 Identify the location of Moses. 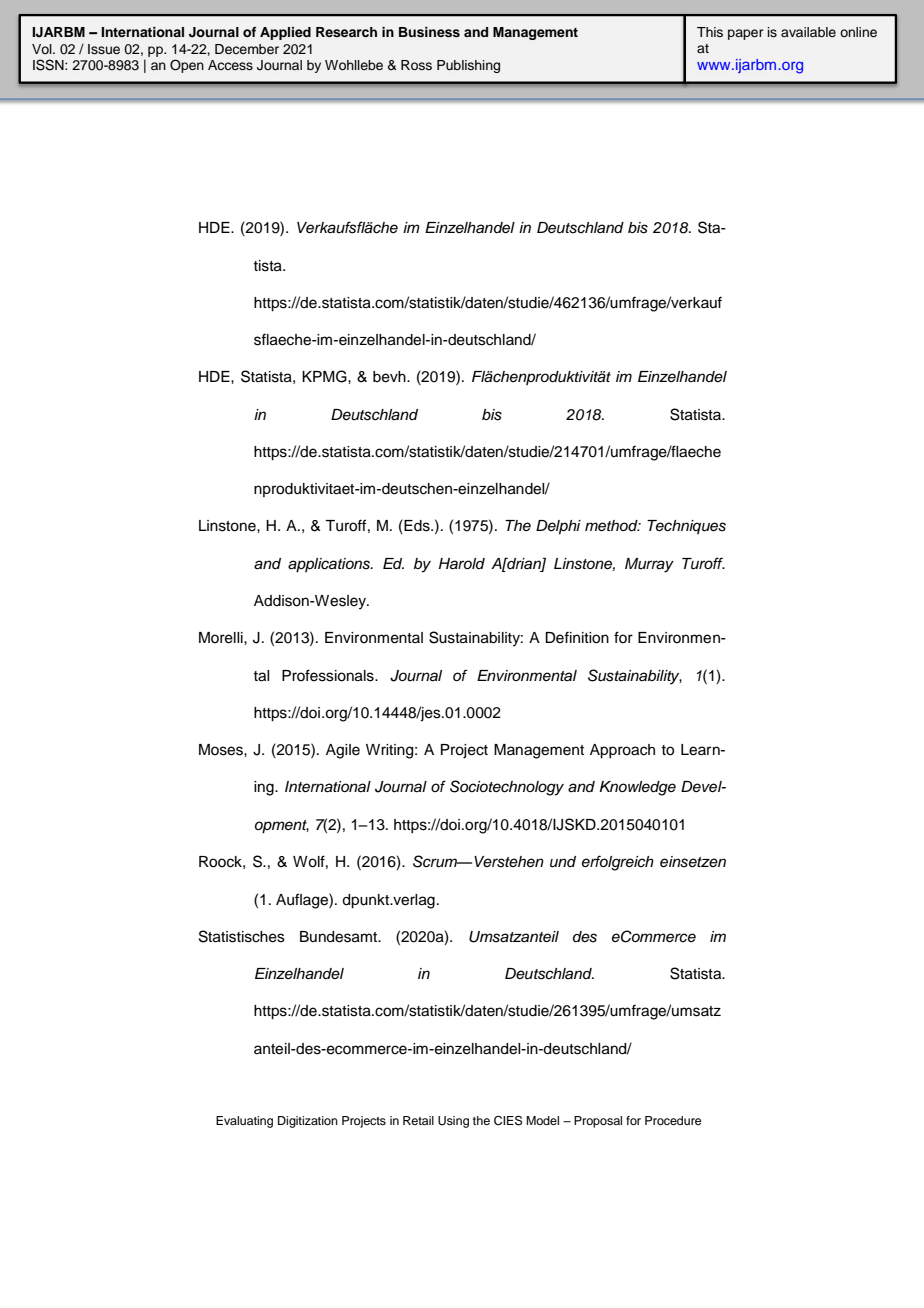
(222, 750).
